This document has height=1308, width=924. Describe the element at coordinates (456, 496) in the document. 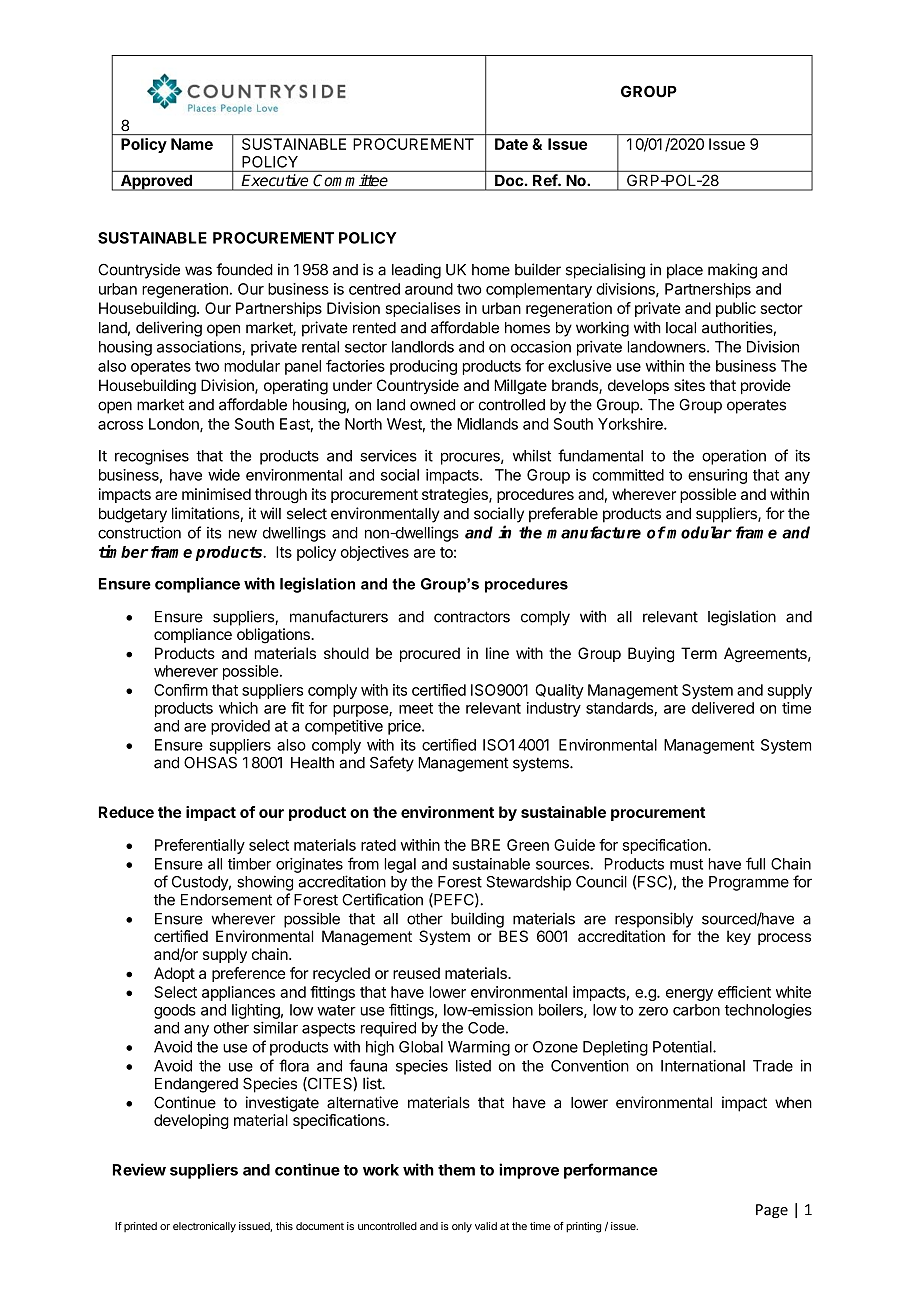

I see `strategies` at that location.
